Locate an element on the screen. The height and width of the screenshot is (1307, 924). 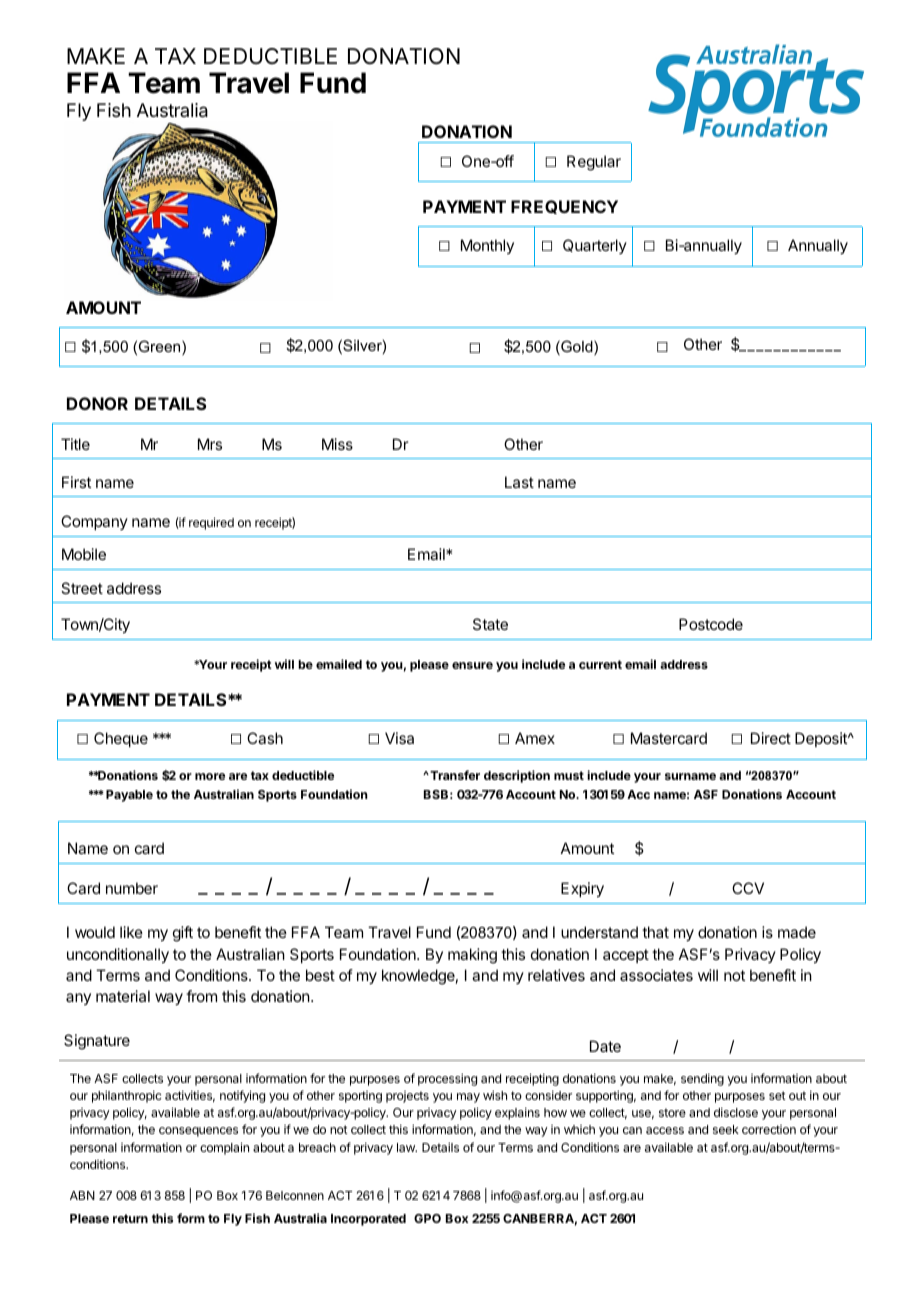
Monthly is located at coordinates (487, 246).
